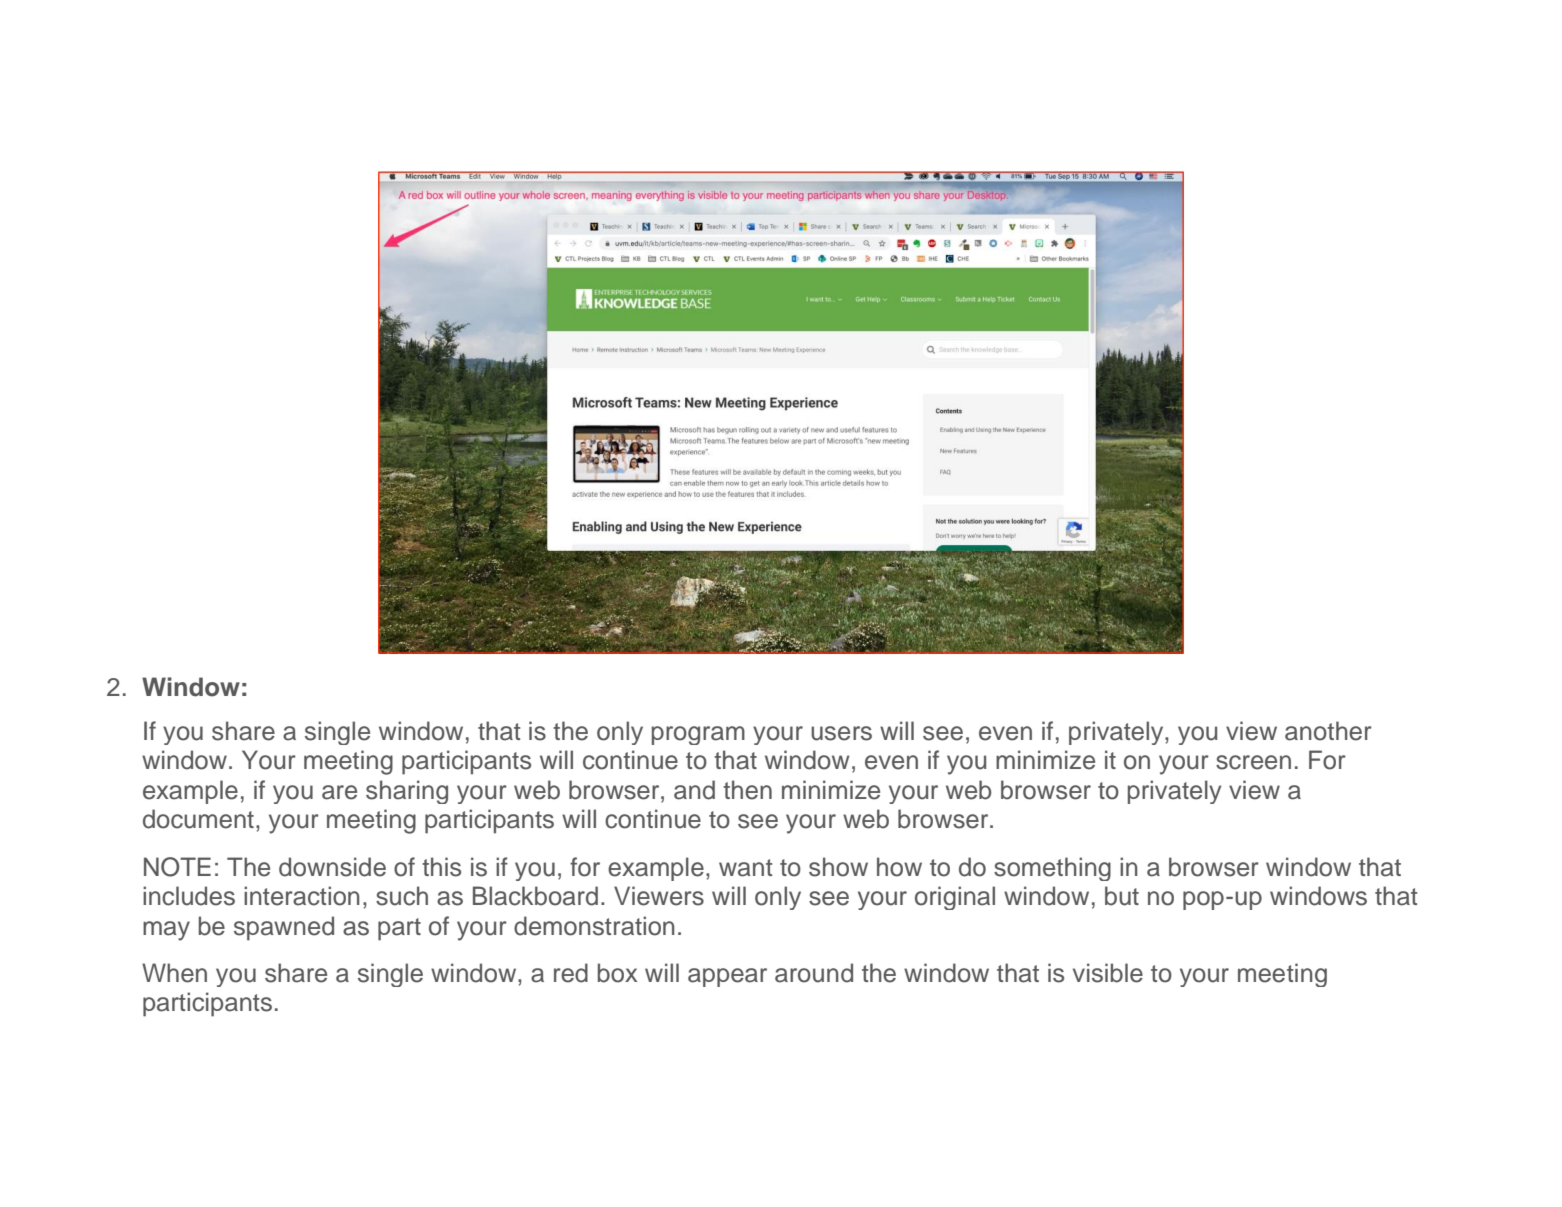 Image resolution: width=1562 pixels, height=1207 pixels. I want to click on document, so click(198, 819).
